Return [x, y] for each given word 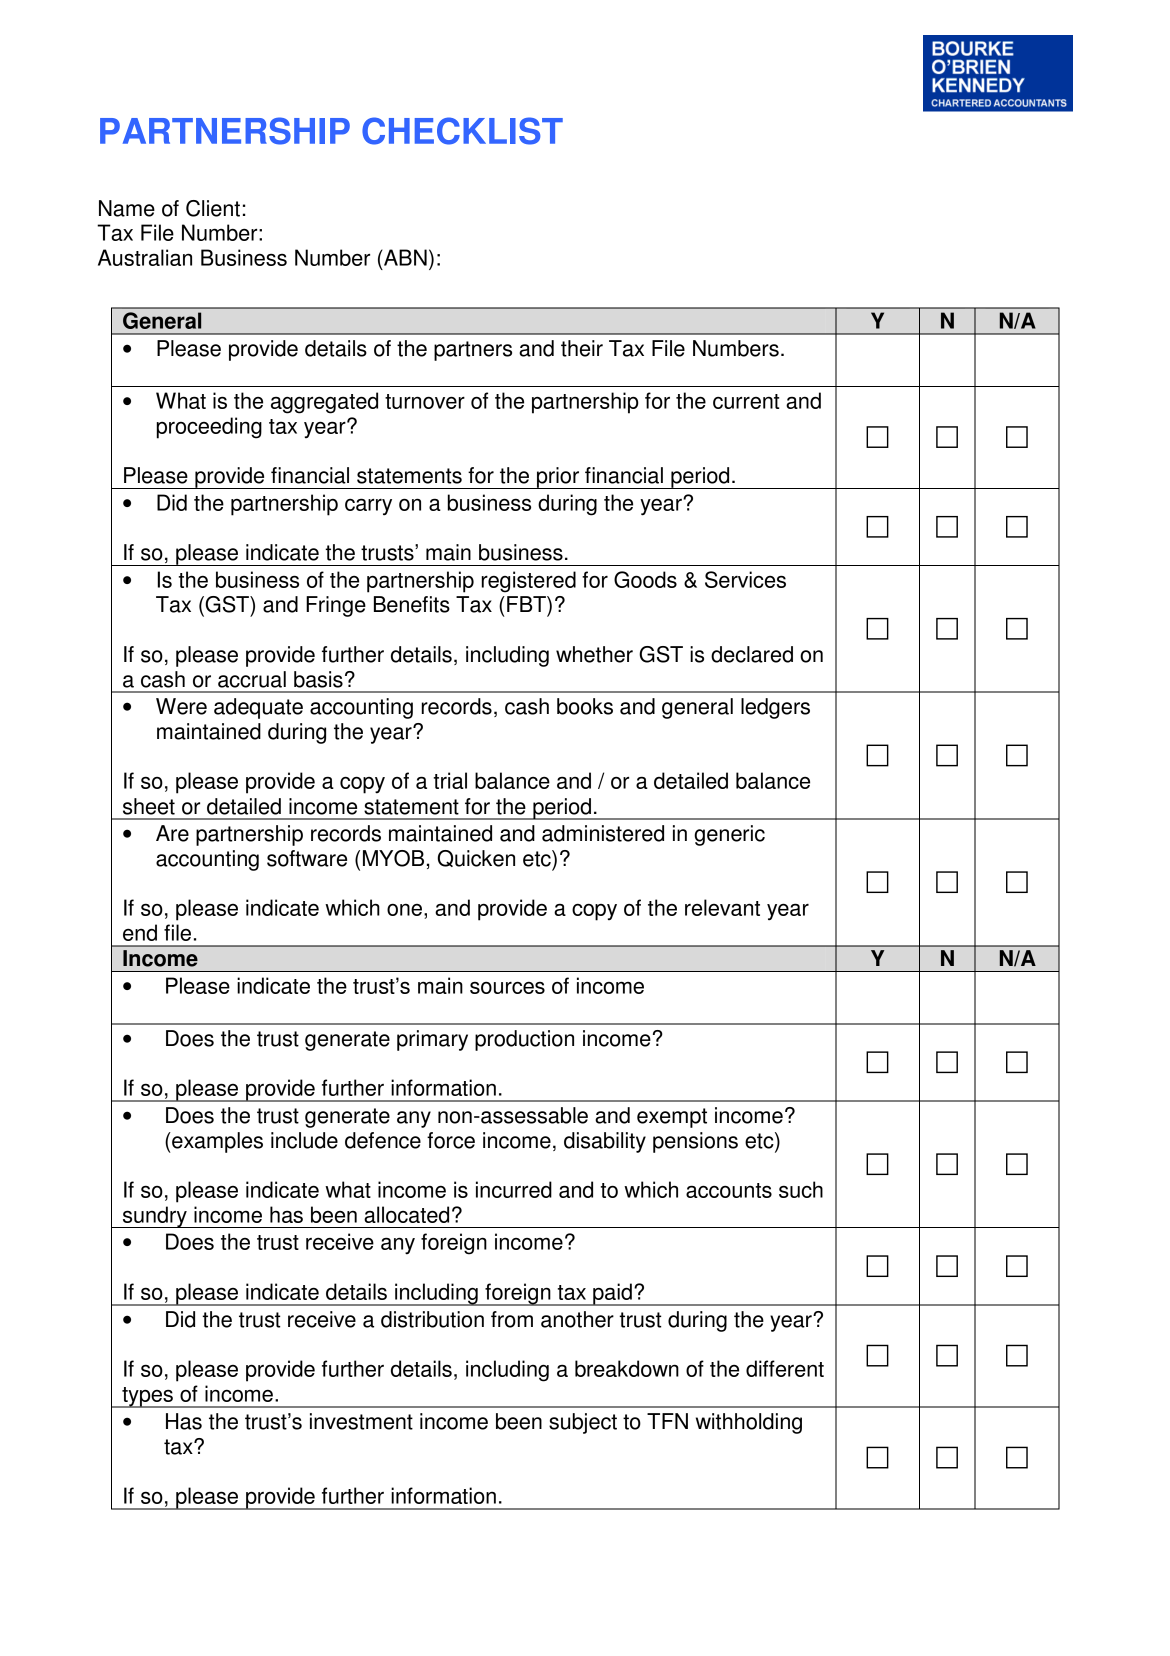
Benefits [412, 604]
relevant [722, 907]
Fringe [336, 606]
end [140, 932]
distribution [432, 1319]
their [582, 348]
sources [507, 988]
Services [745, 579]
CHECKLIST [462, 131]
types [147, 1397]
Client [213, 208]
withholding [749, 1423]
